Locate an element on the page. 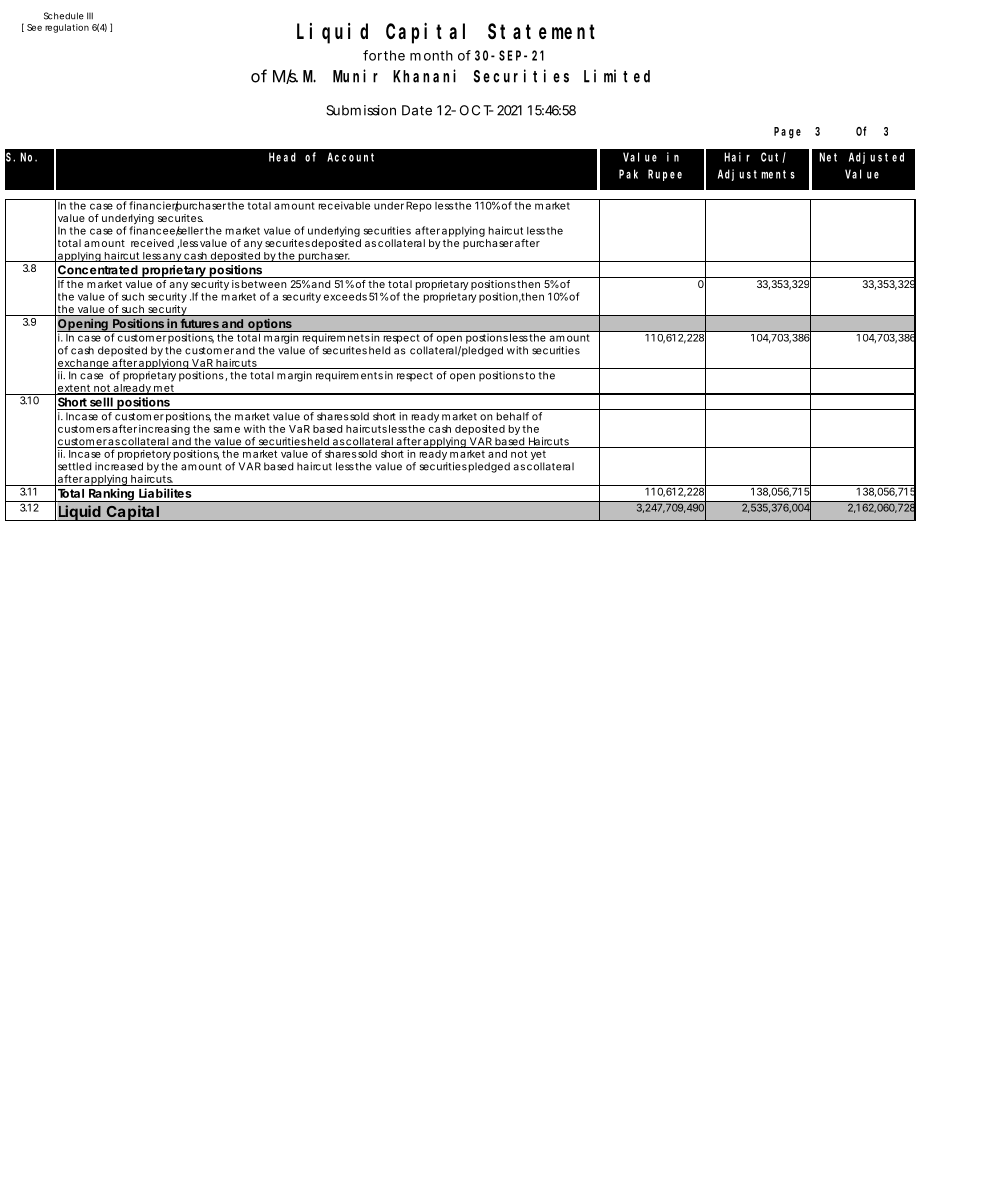 This document has height=1204, width=984. III is located at coordinates (90, 15).
